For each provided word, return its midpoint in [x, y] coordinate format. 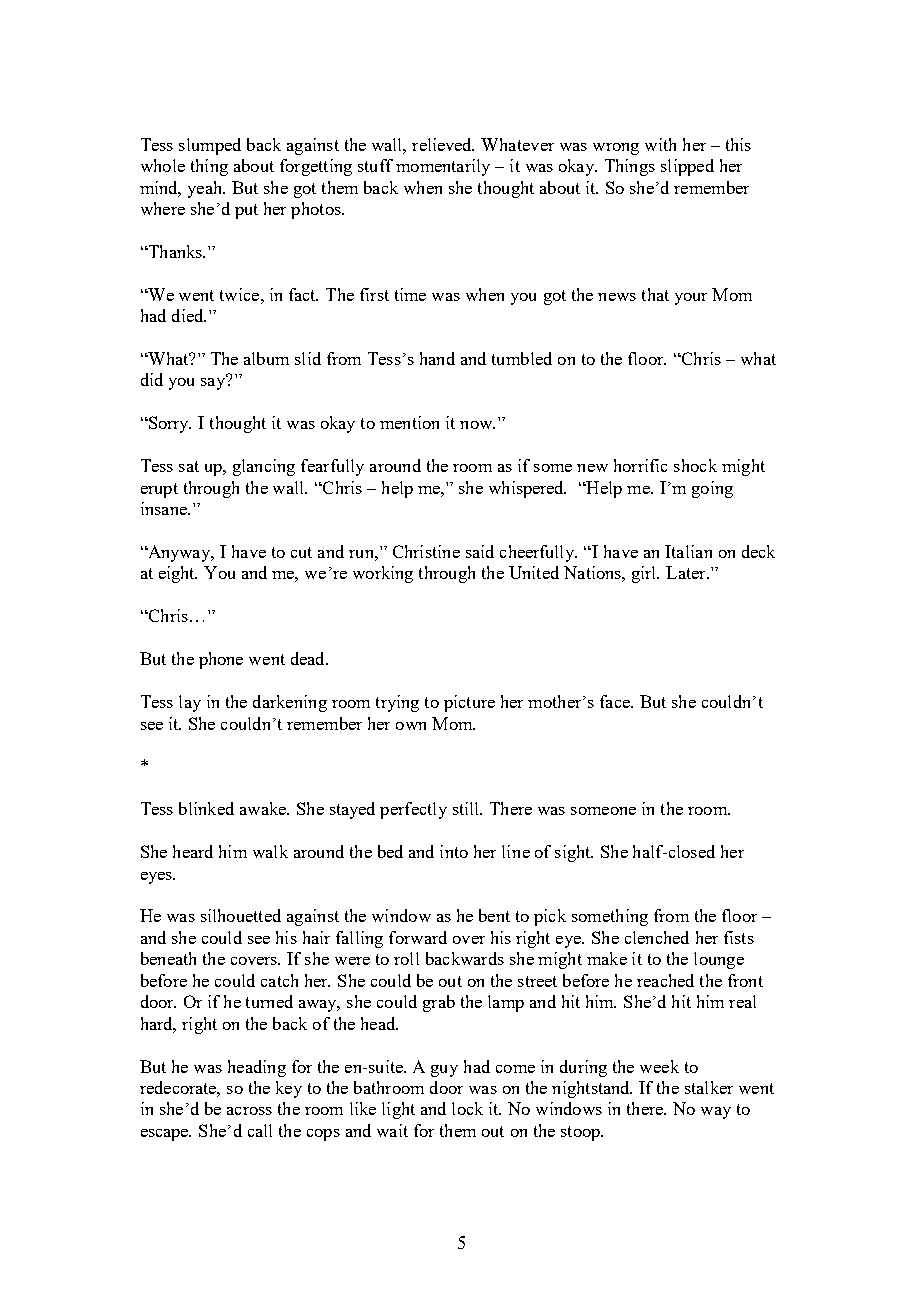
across [249, 1111]
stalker [709, 1087]
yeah [206, 189]
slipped [687, 167]
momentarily [443, 167]
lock [467, 1108]
